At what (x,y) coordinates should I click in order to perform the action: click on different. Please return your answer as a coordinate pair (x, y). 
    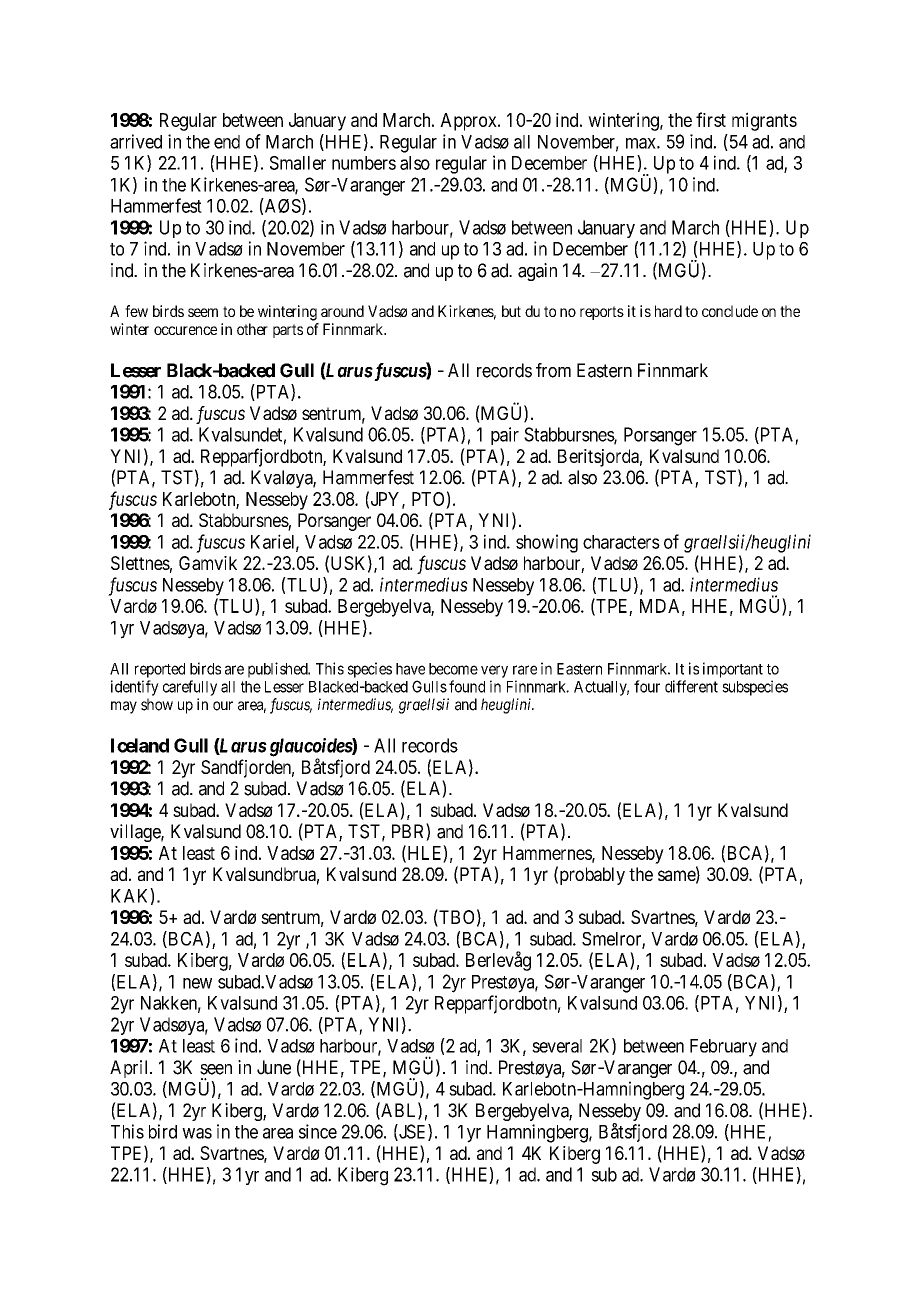
    Looking at the image, I should click on (691, 686).
